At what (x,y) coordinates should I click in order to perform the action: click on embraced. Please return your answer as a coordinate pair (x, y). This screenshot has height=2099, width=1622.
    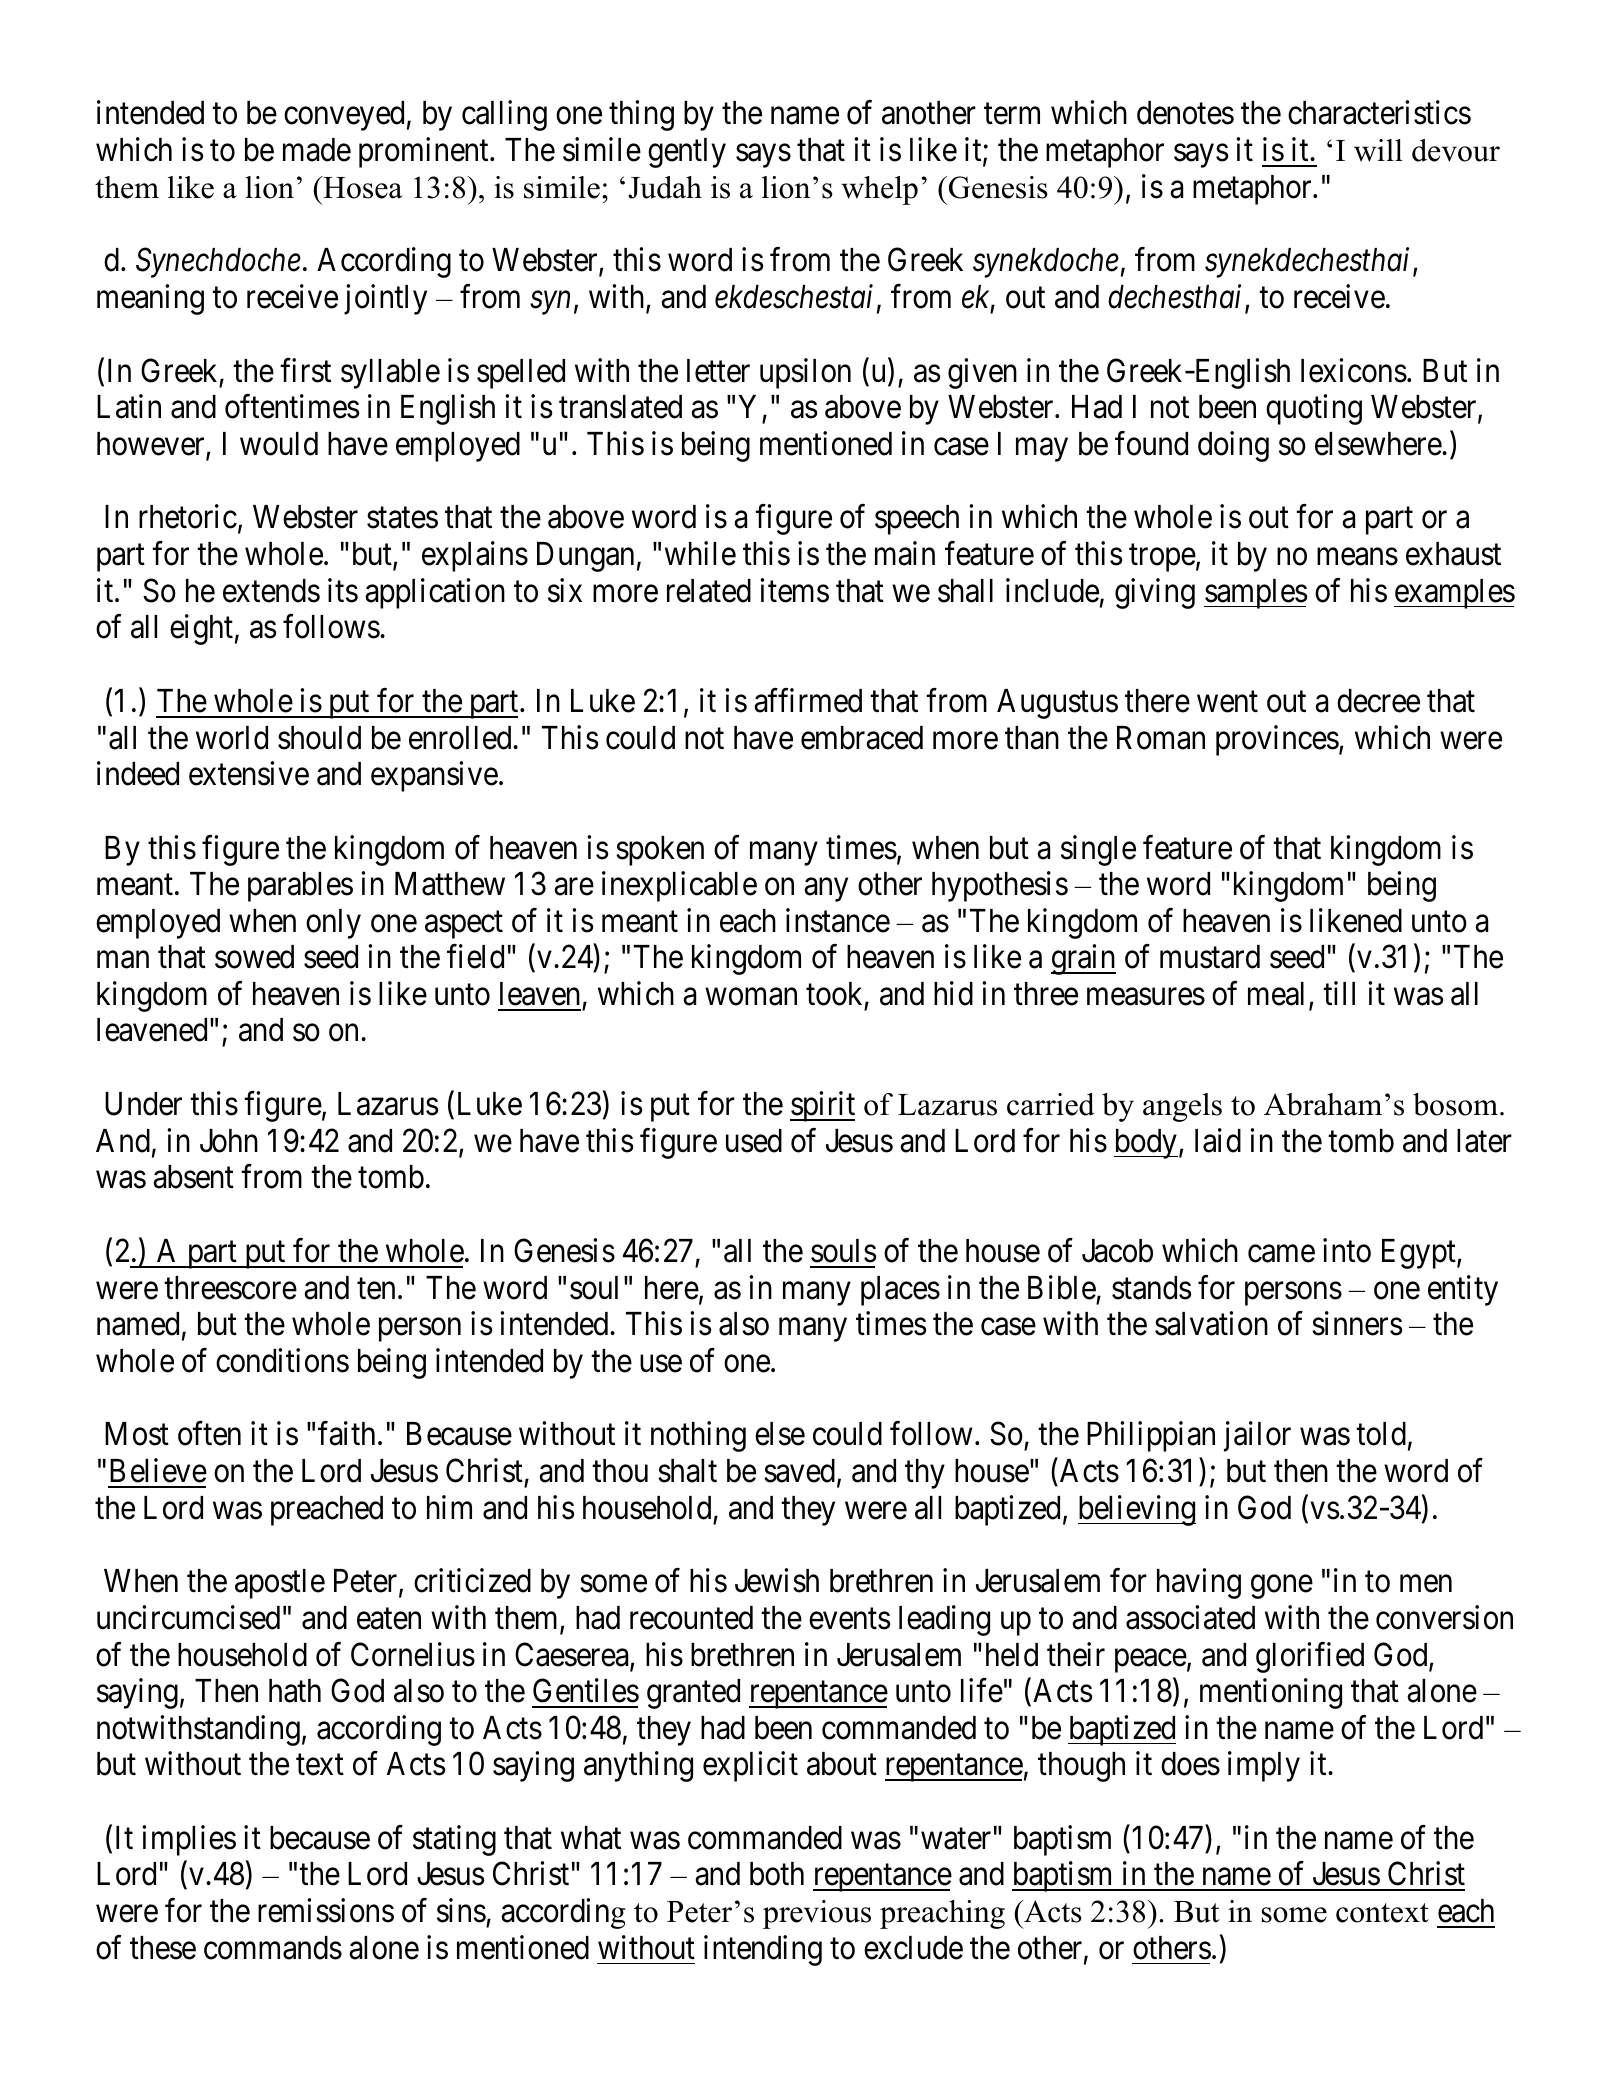
    Looking at the image, I should click on (862, 738).
